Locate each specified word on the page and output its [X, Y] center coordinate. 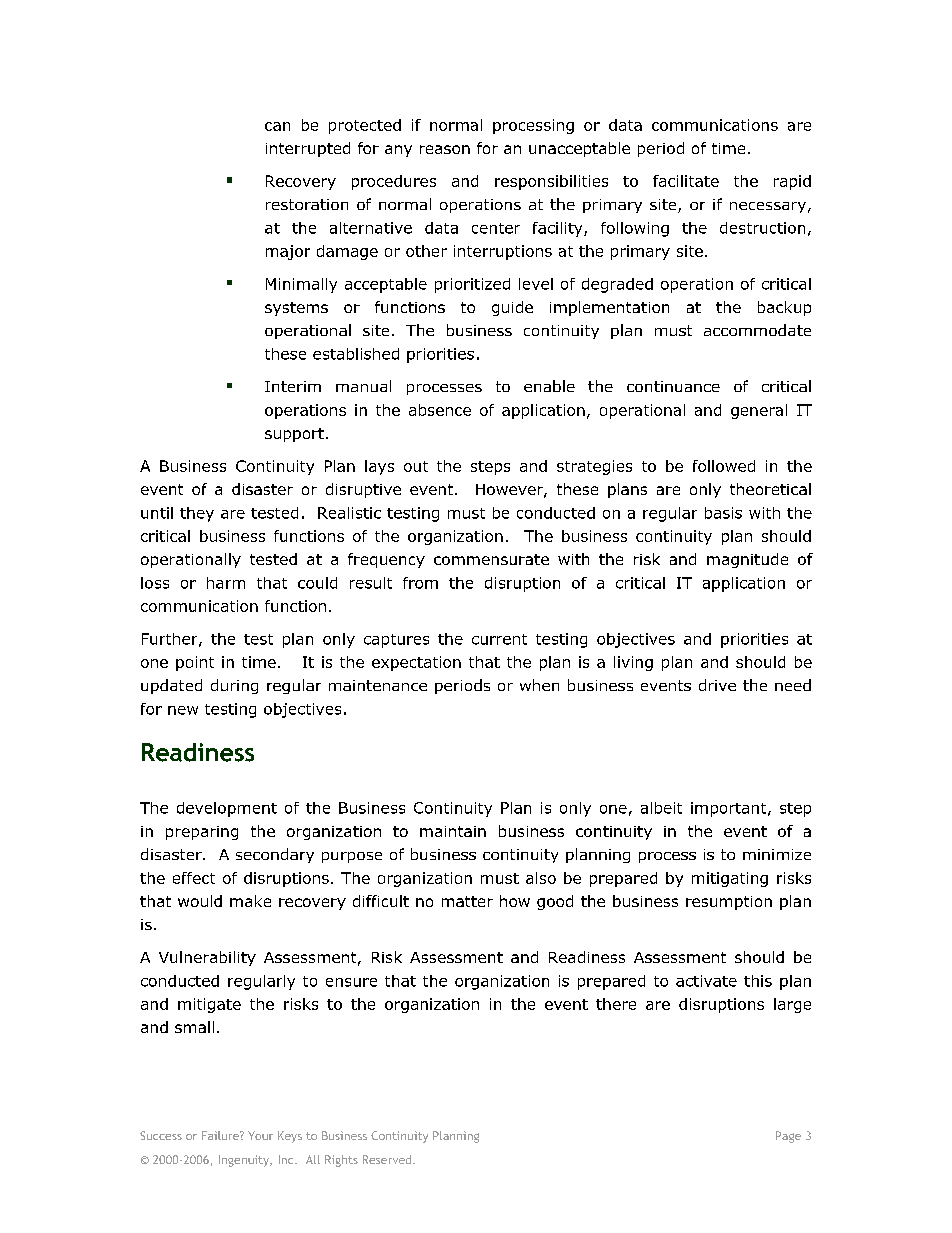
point [195, 663]
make [250, 901]
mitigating [730, 879]
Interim [293, 386]
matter [467, 901]
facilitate [686, 181]
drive [717, 685]
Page [788, 1137]
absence [440, 410]
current [499, 639]
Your [260, 1135]
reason [445, 149]
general [759, 411]
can [277, 126]
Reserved [388, 1159]
